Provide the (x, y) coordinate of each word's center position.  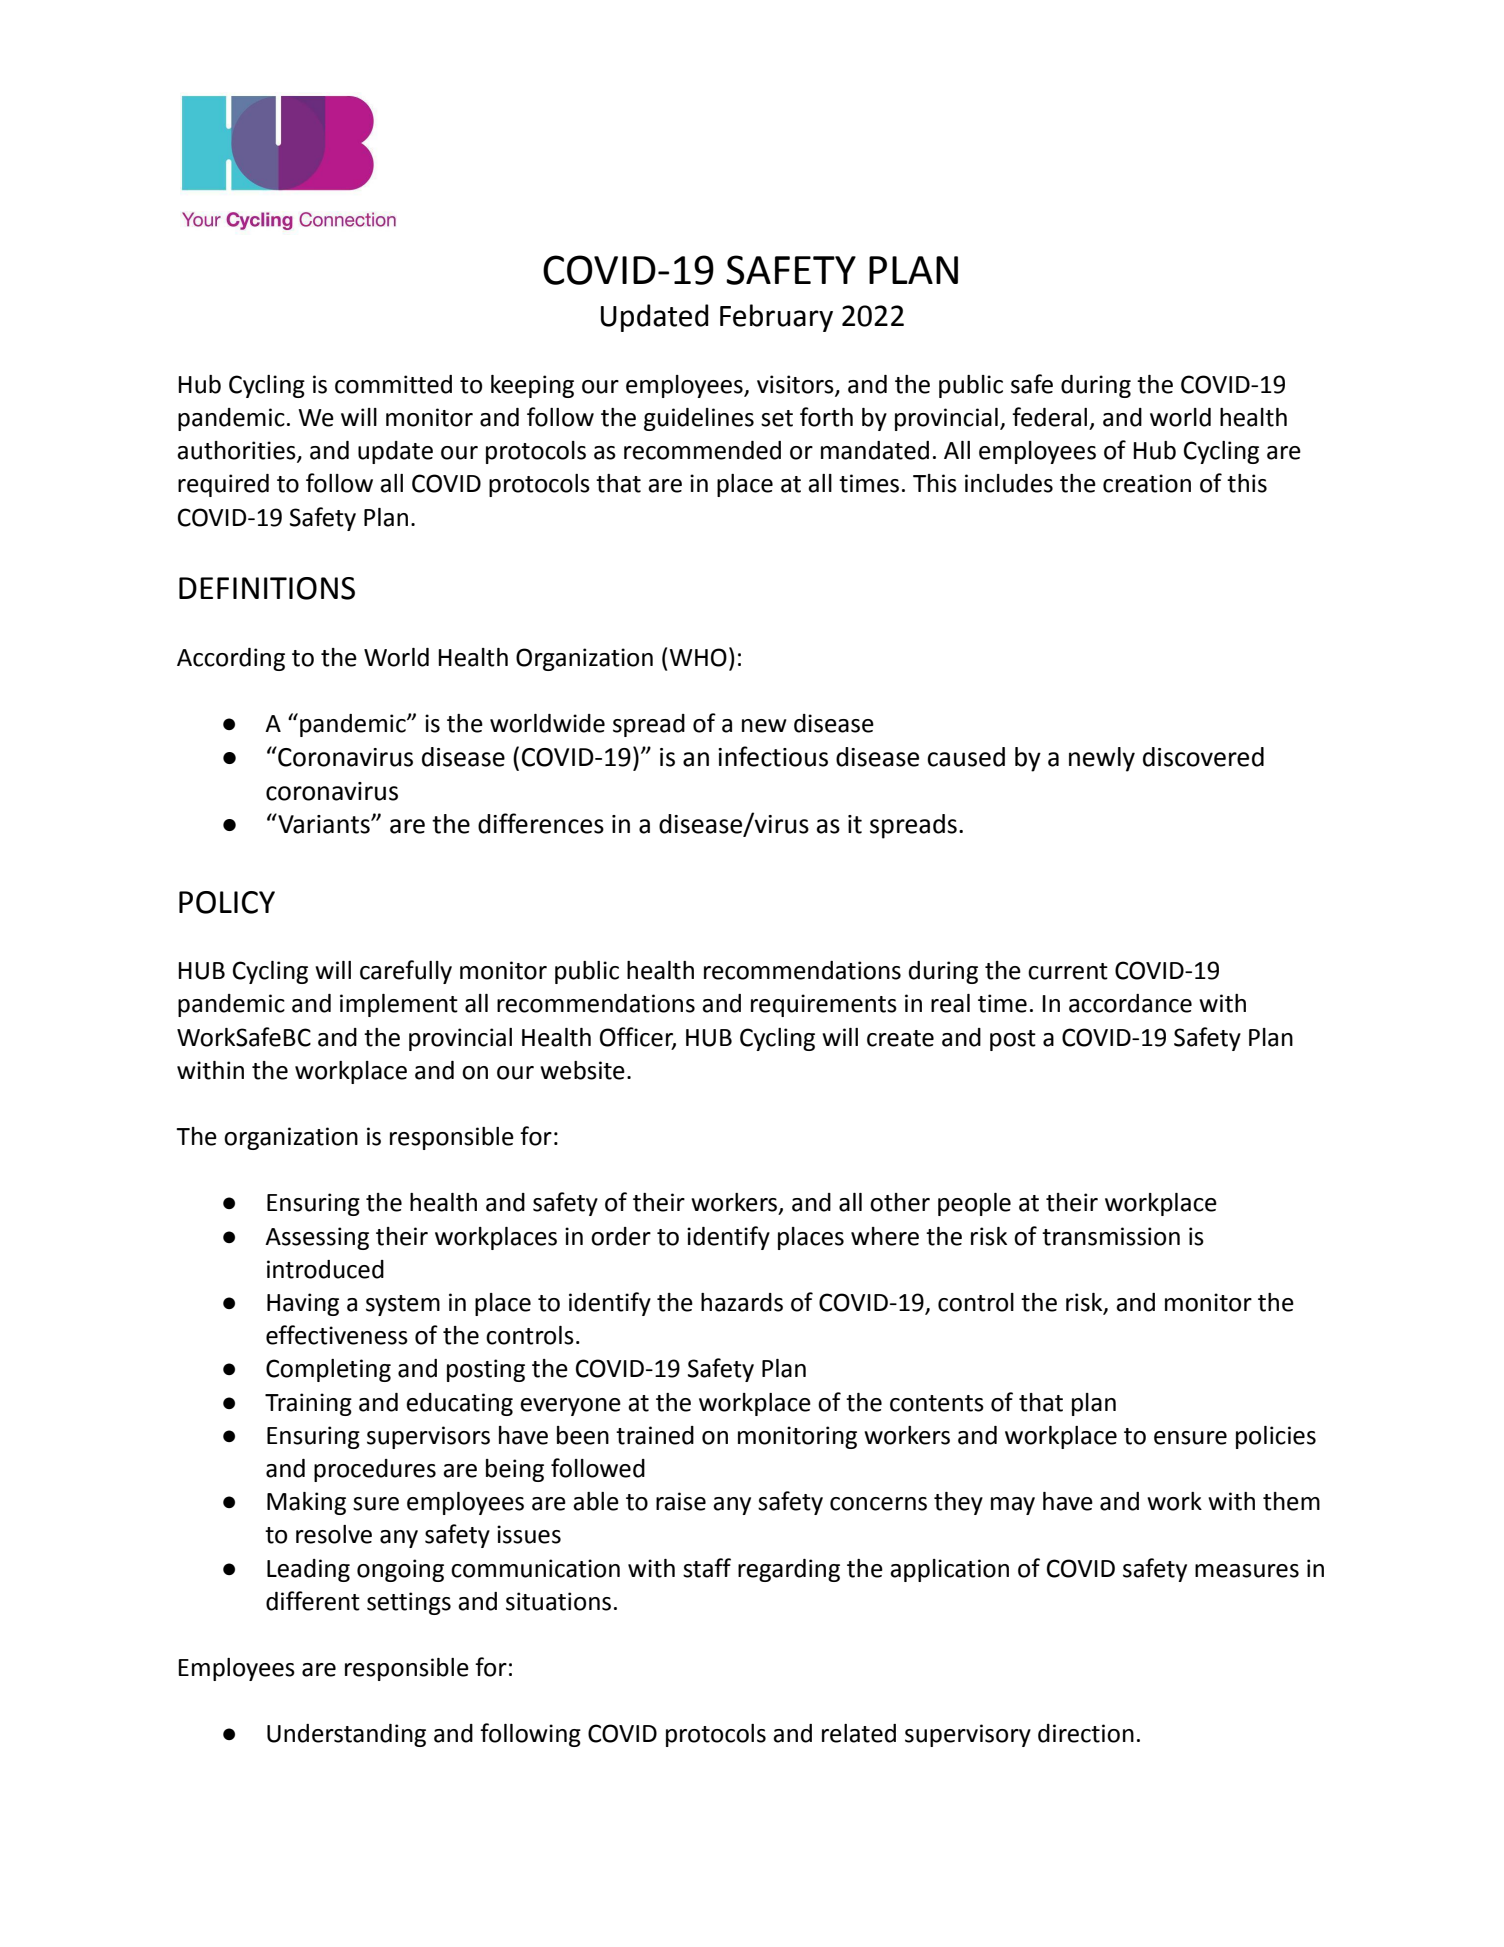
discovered (1203, 757)
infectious (773, 756)
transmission (1111, 1236)
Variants (324, 823)
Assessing (317, 1238)
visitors (796, 385)
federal (1049, 417)
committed (393, 384)
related (859, 1733)
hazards (742, 1302)
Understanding (346, 1735)
